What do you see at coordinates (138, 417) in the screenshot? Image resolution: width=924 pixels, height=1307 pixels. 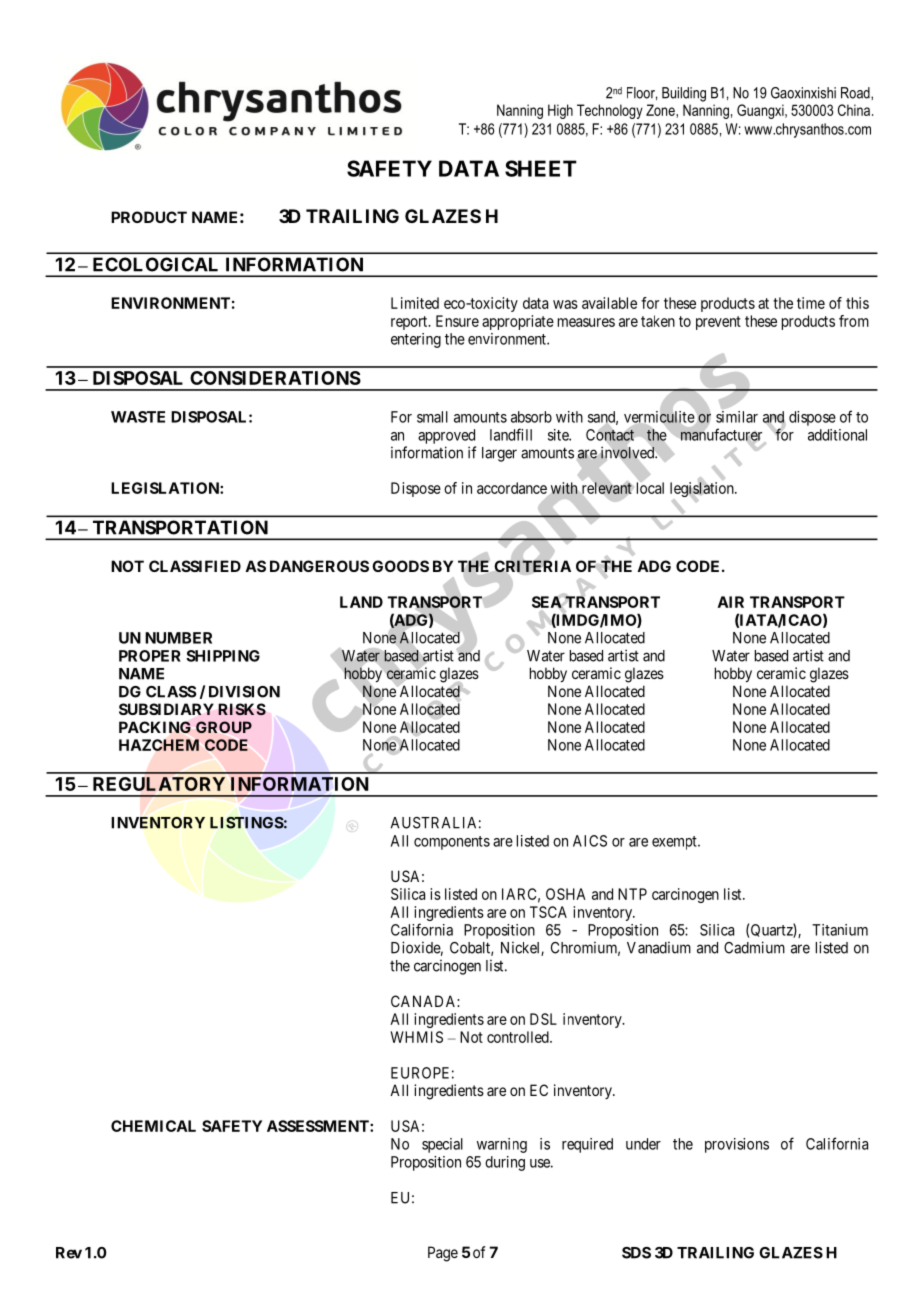 I see `WASTE` at bounding box center [138, 417].
